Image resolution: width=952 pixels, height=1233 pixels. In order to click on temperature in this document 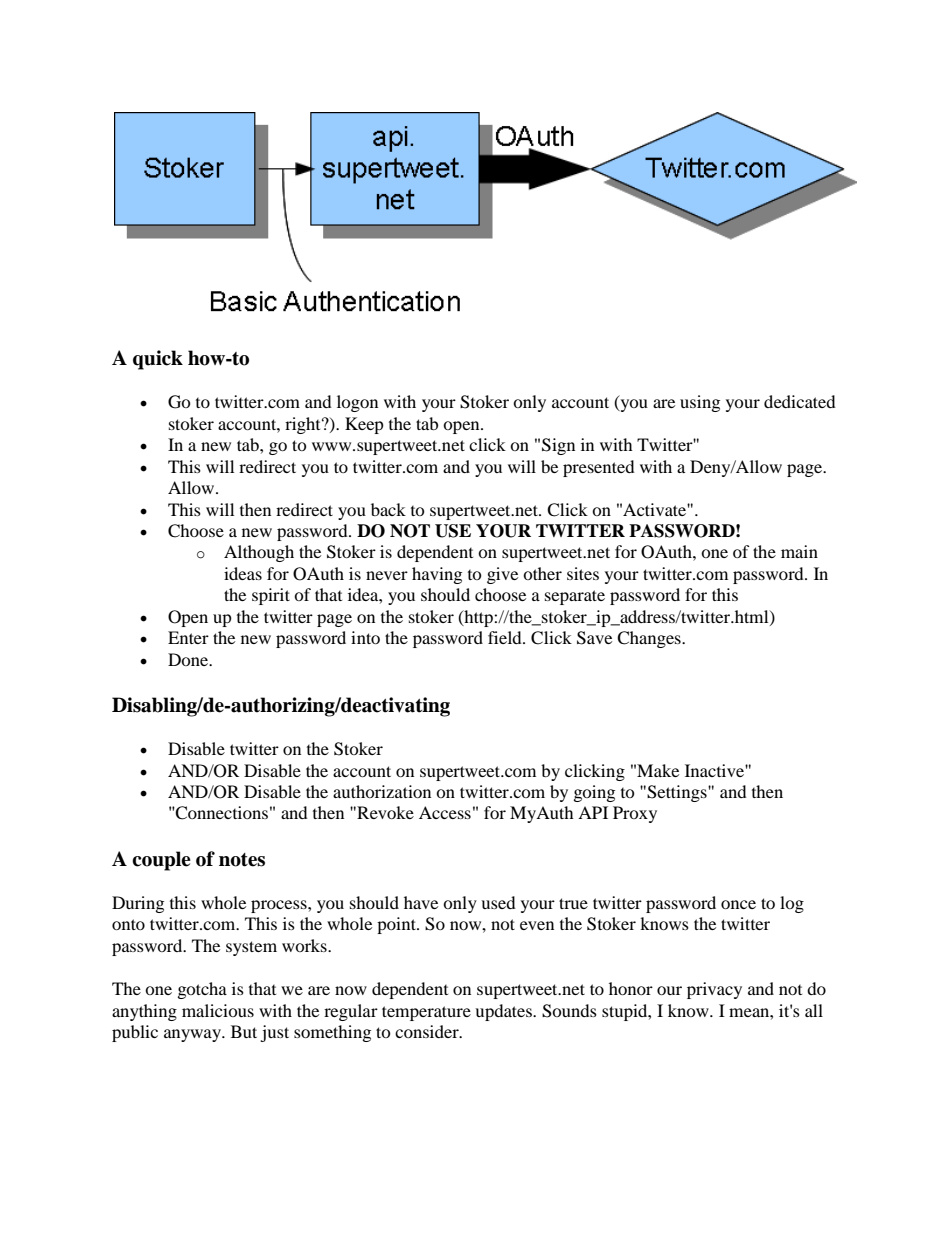, I will do `click(426, 1013)`.
